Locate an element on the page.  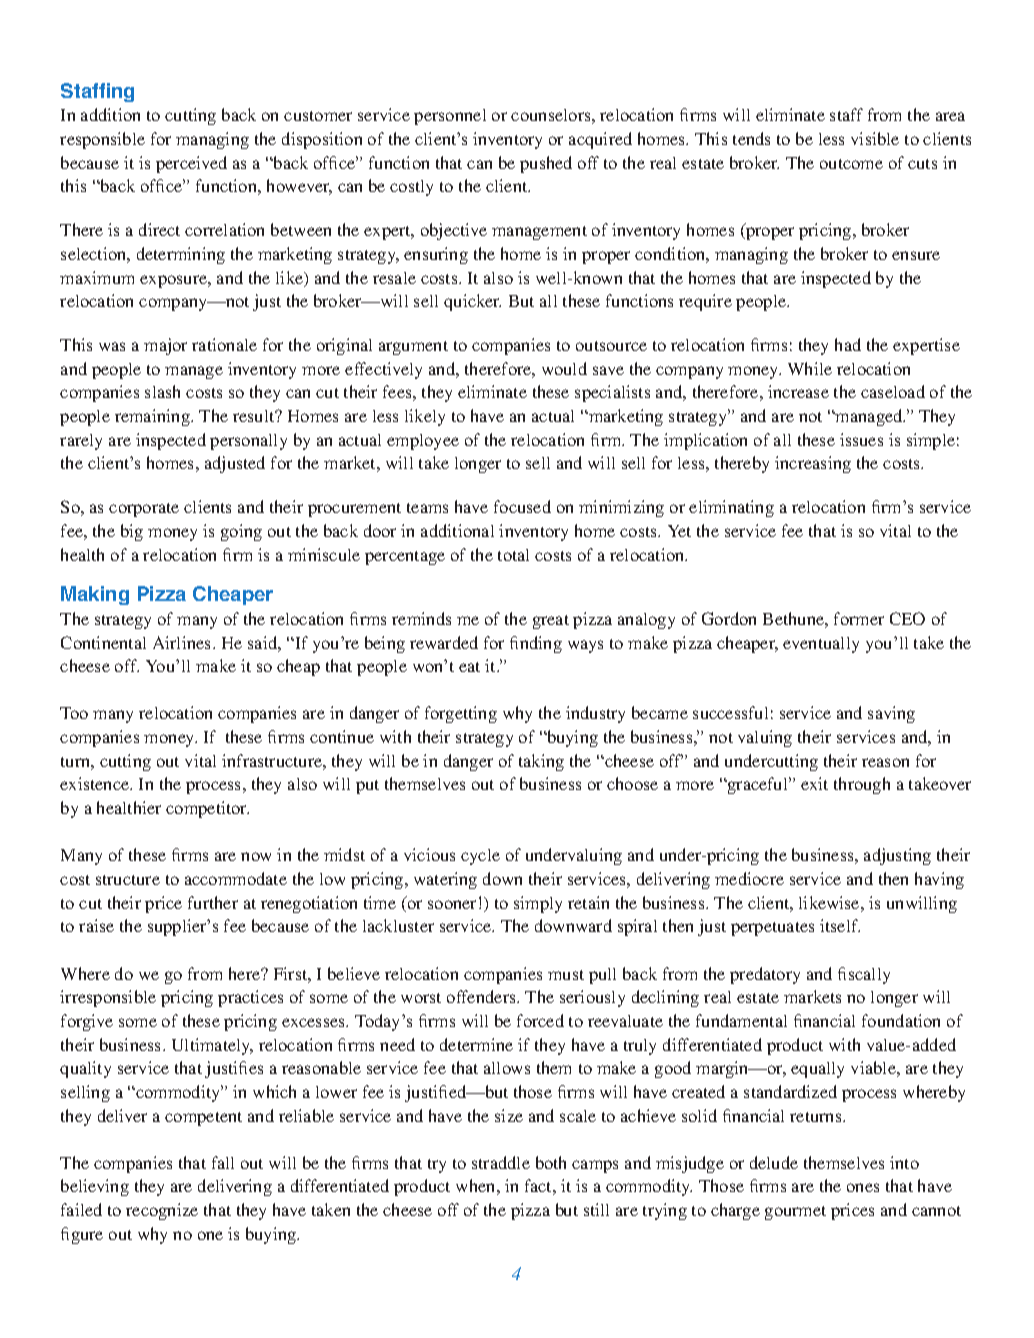
cycle is located at coordinates (480, 857).
